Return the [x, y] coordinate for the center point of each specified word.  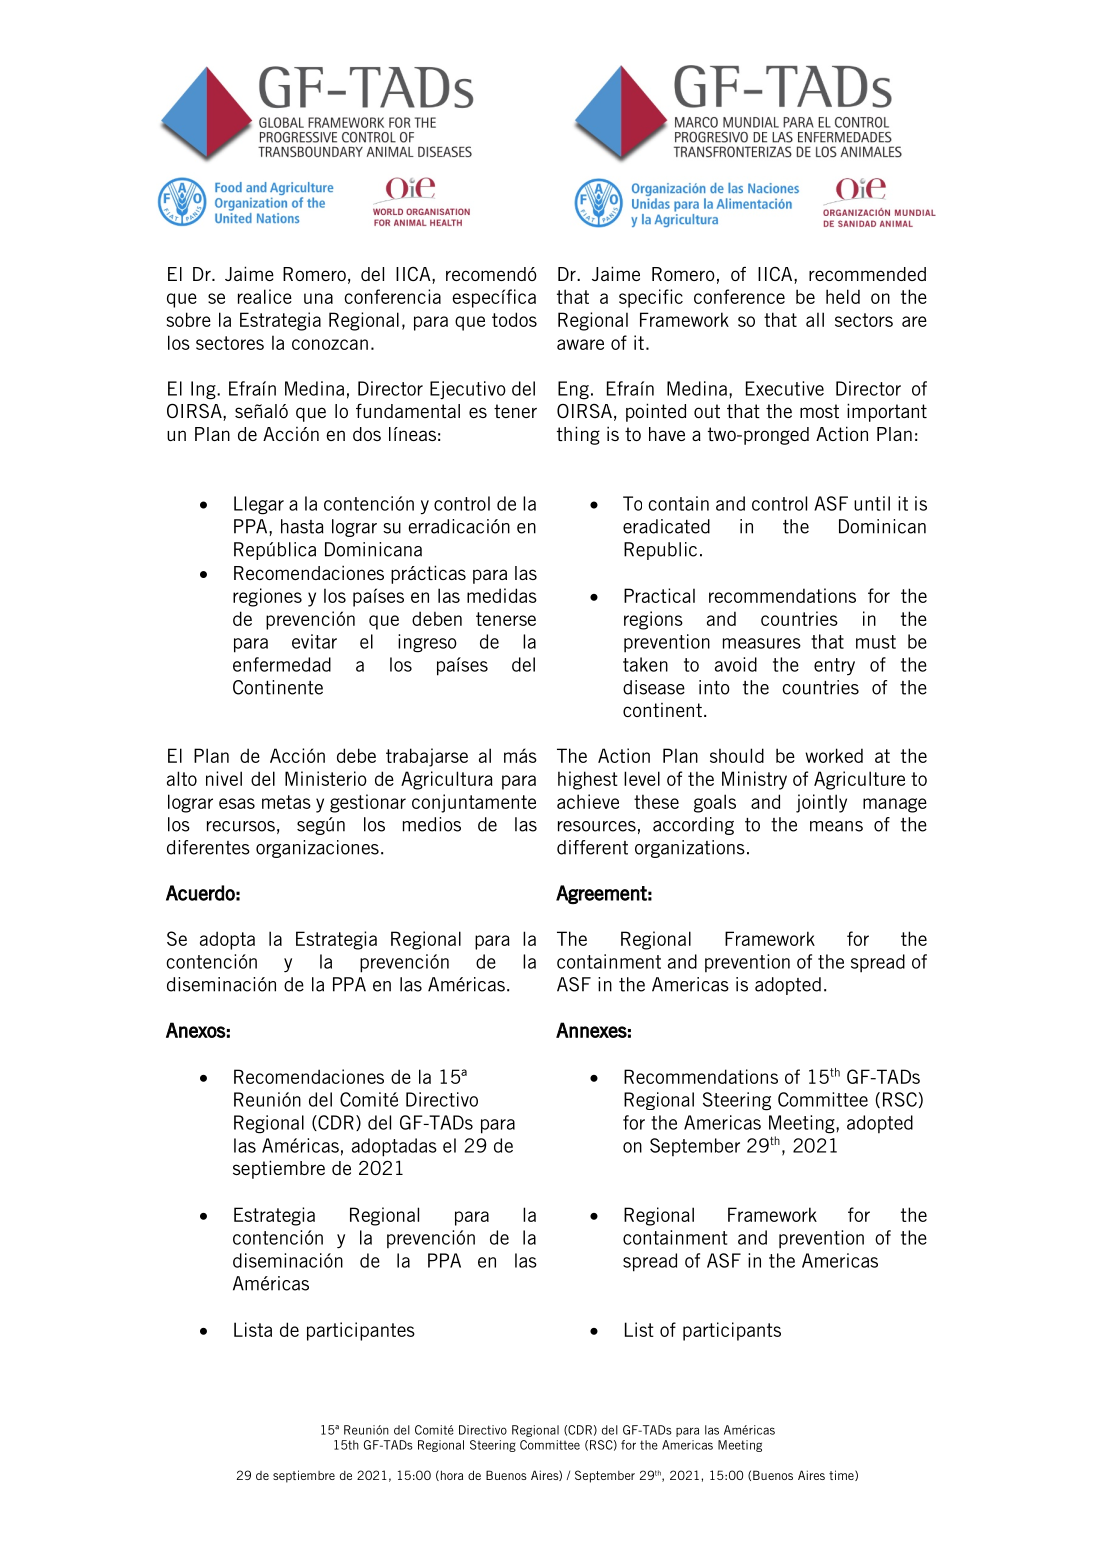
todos [514, 319]
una [318, 298]
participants [732, 1331]
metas [286, 802]
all [815, 319]
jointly [821, 803]
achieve [588, 801]
